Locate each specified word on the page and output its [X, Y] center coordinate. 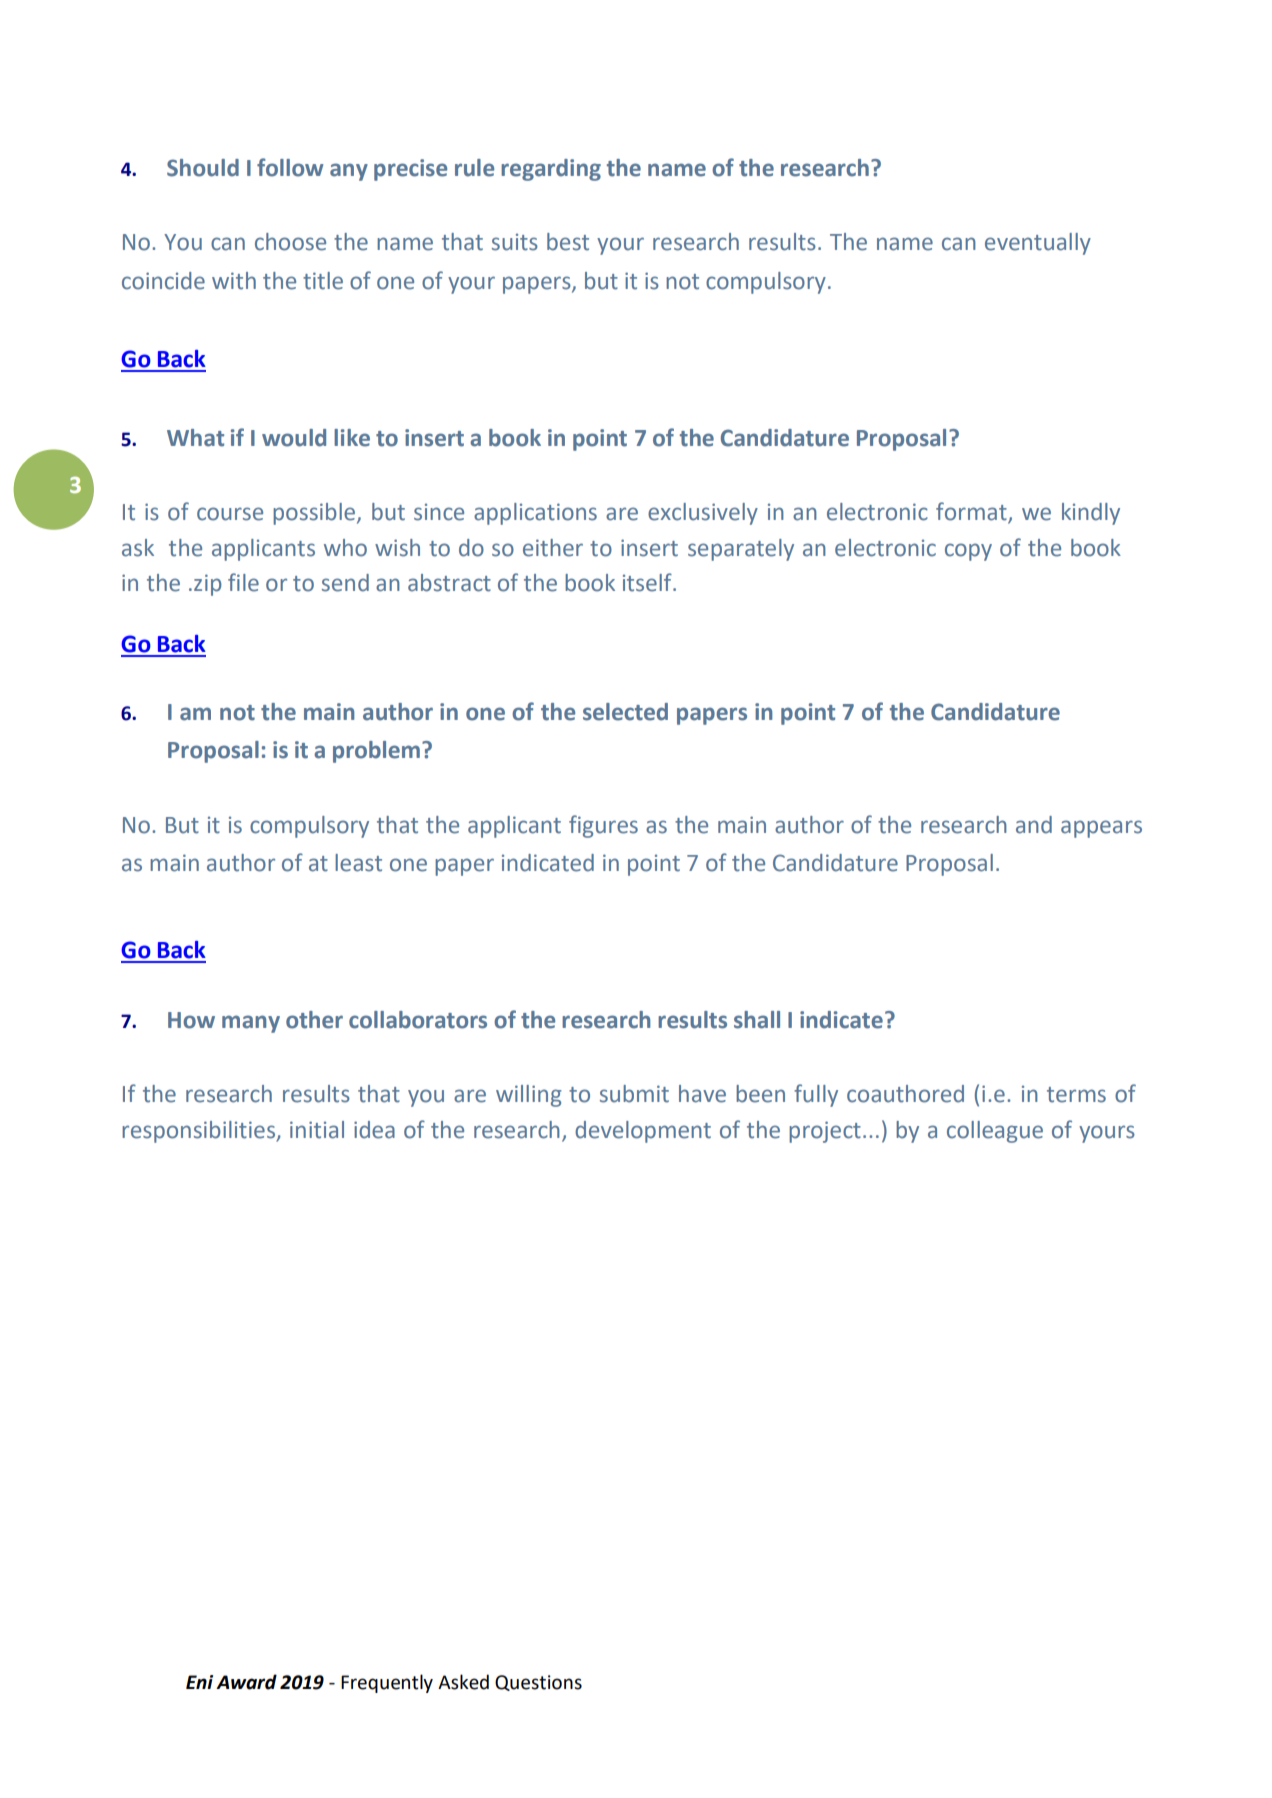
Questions [538, 1683]
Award [246, 1682]
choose [290, 242]
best [568, 242]
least [358, 863]
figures [603, 826]
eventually [1038, 244]
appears [1101, 829]
